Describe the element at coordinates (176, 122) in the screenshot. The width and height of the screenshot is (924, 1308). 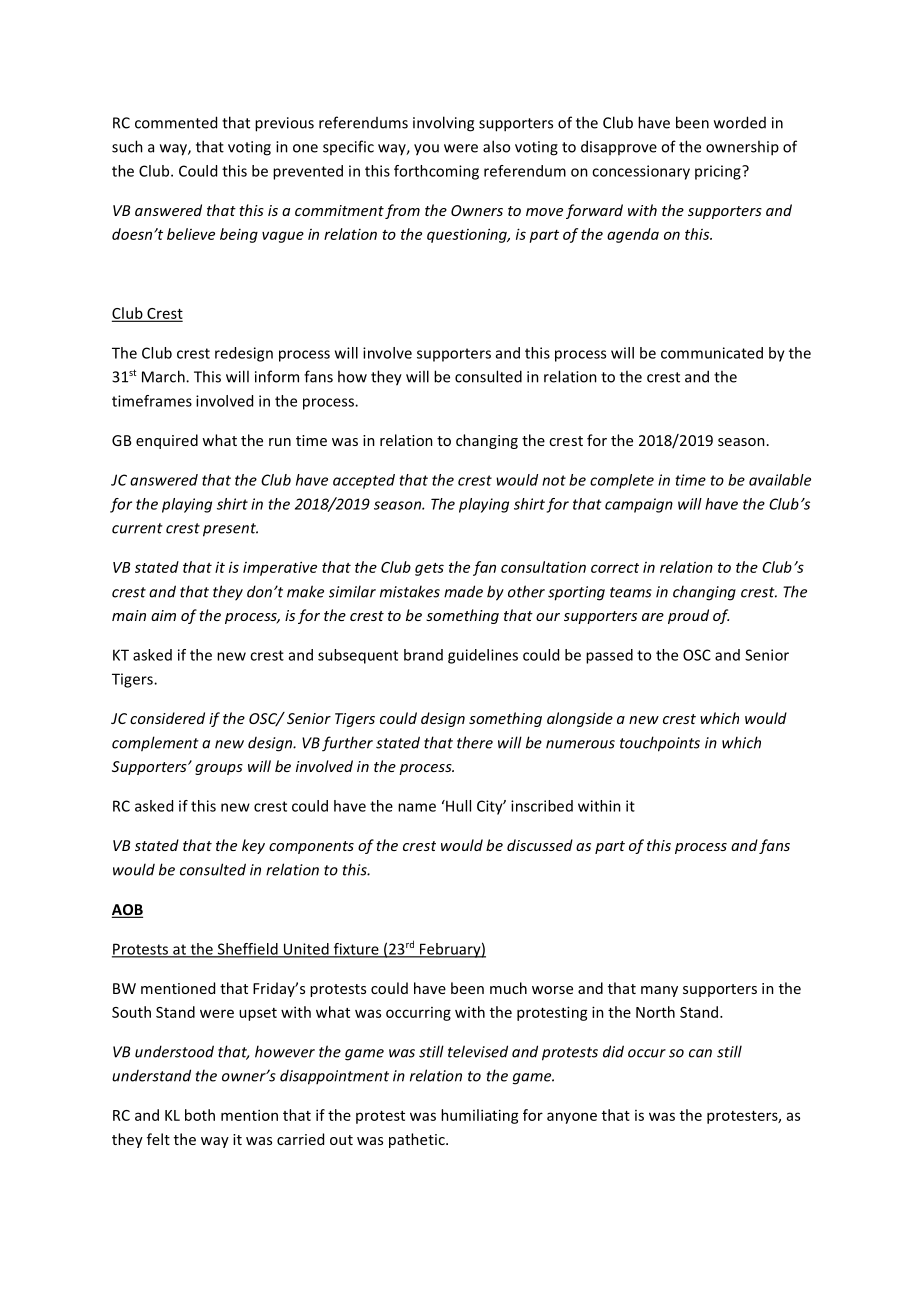
I see `commented` at that location.
